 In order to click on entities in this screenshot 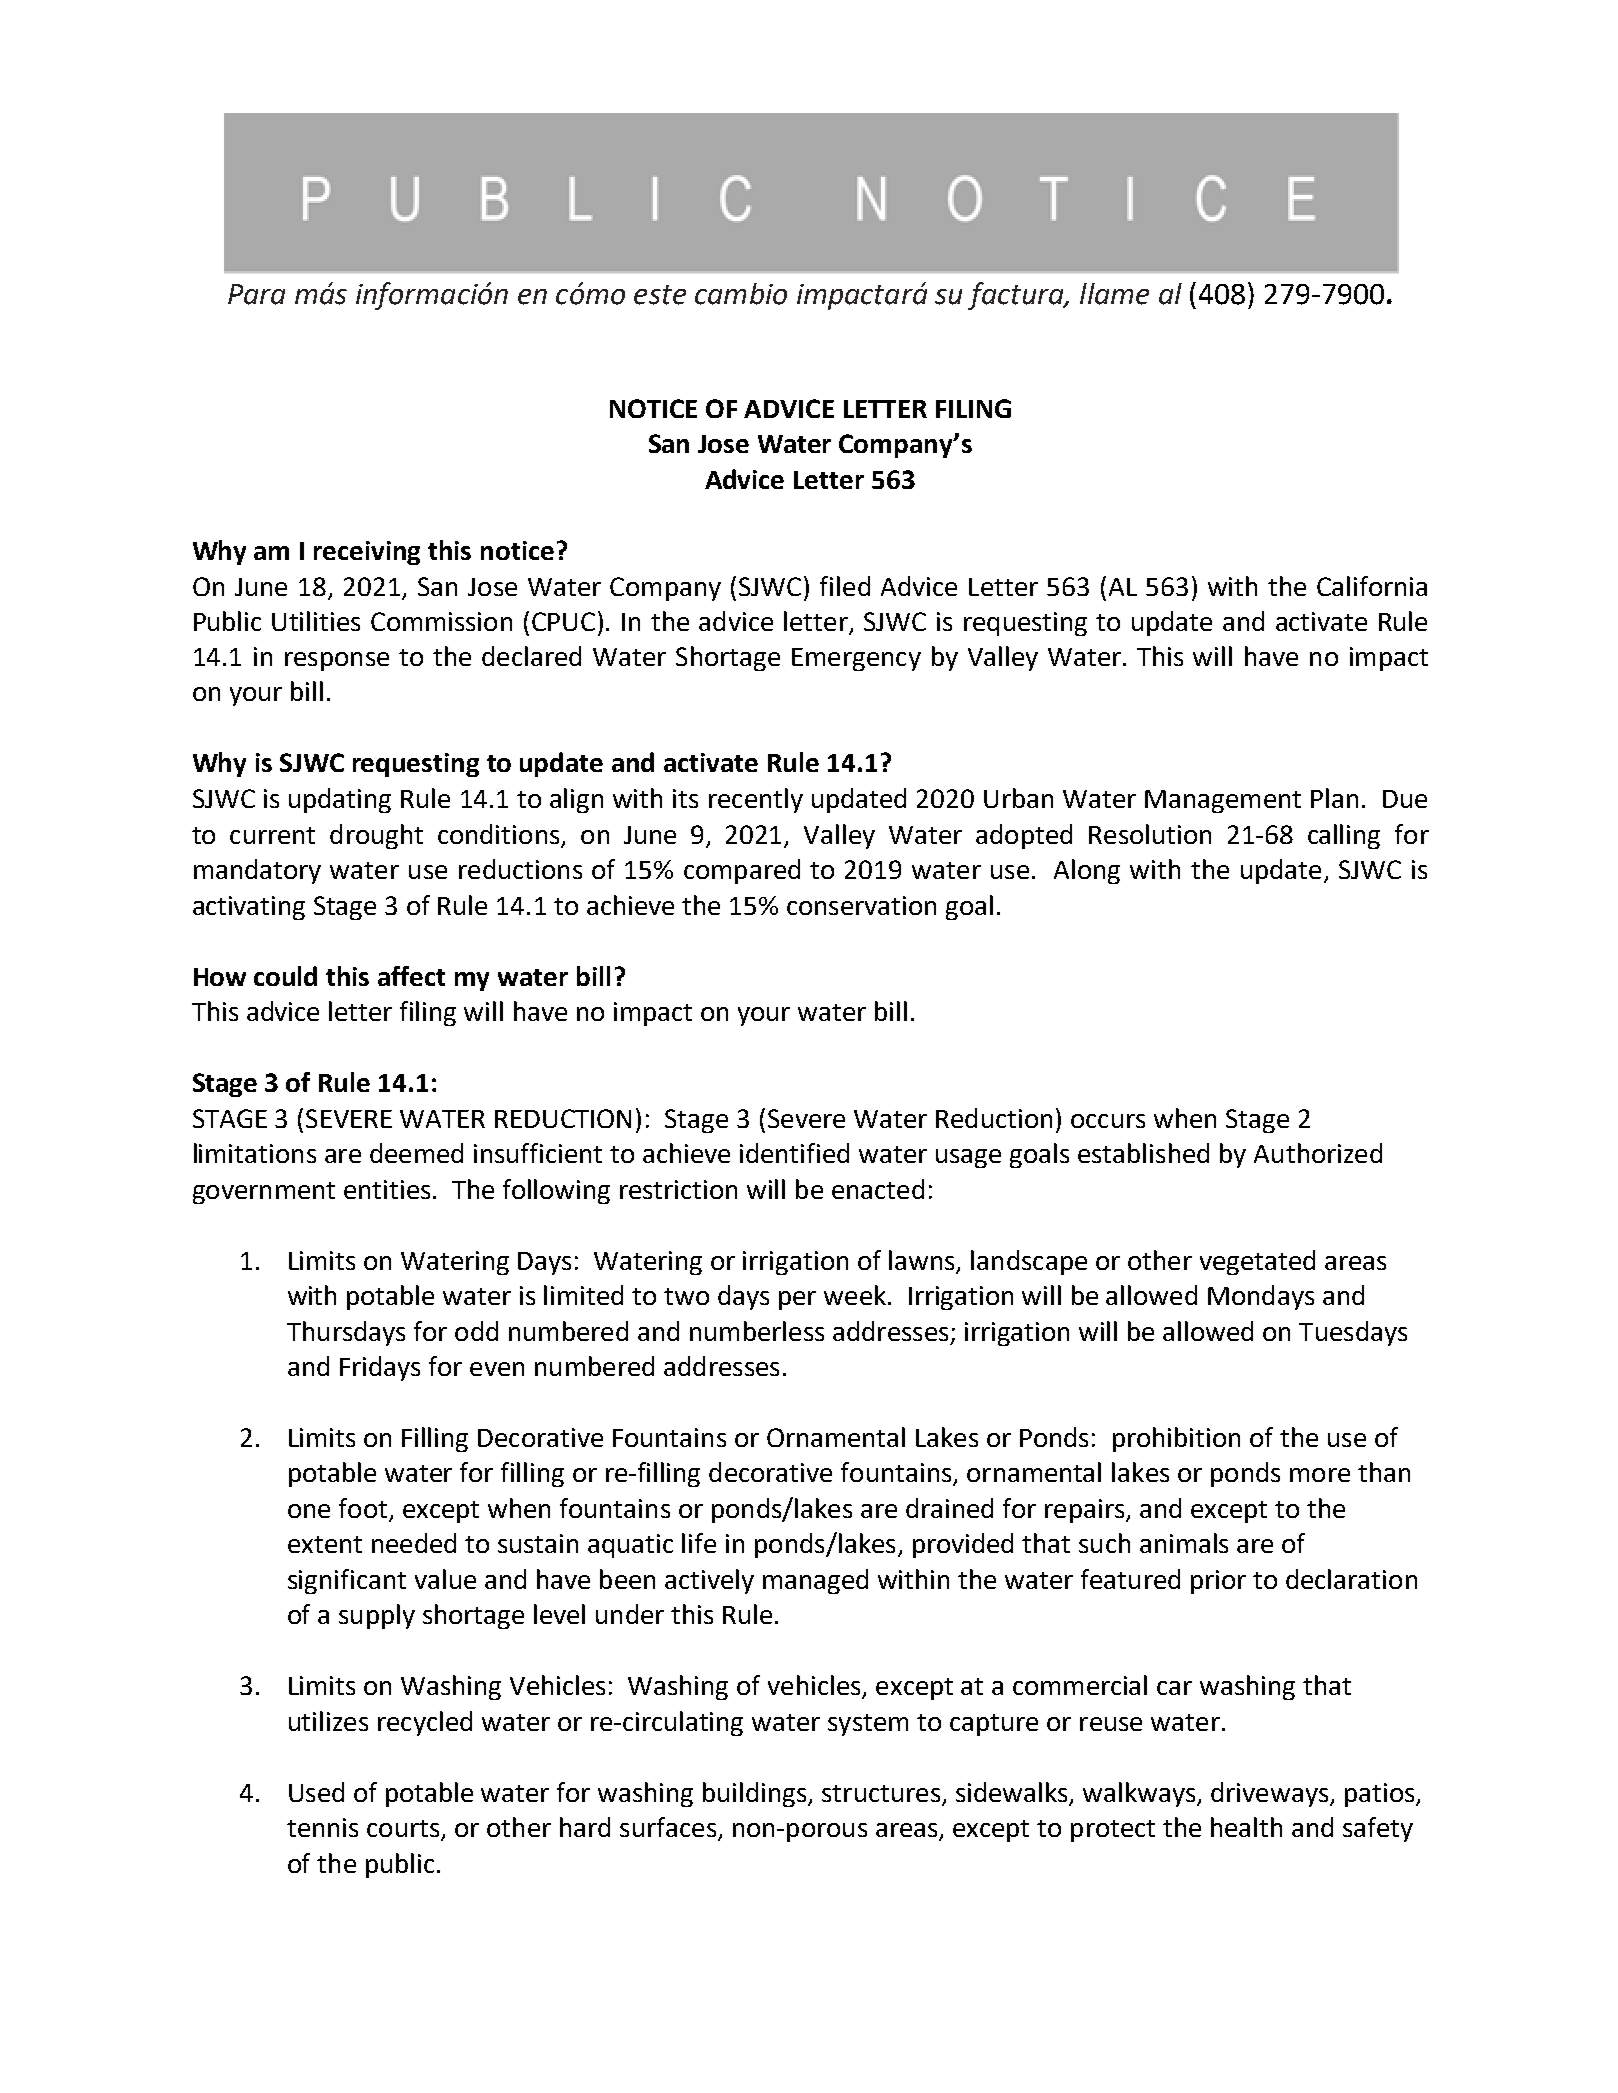, I will do `click(387, 1189)`.
